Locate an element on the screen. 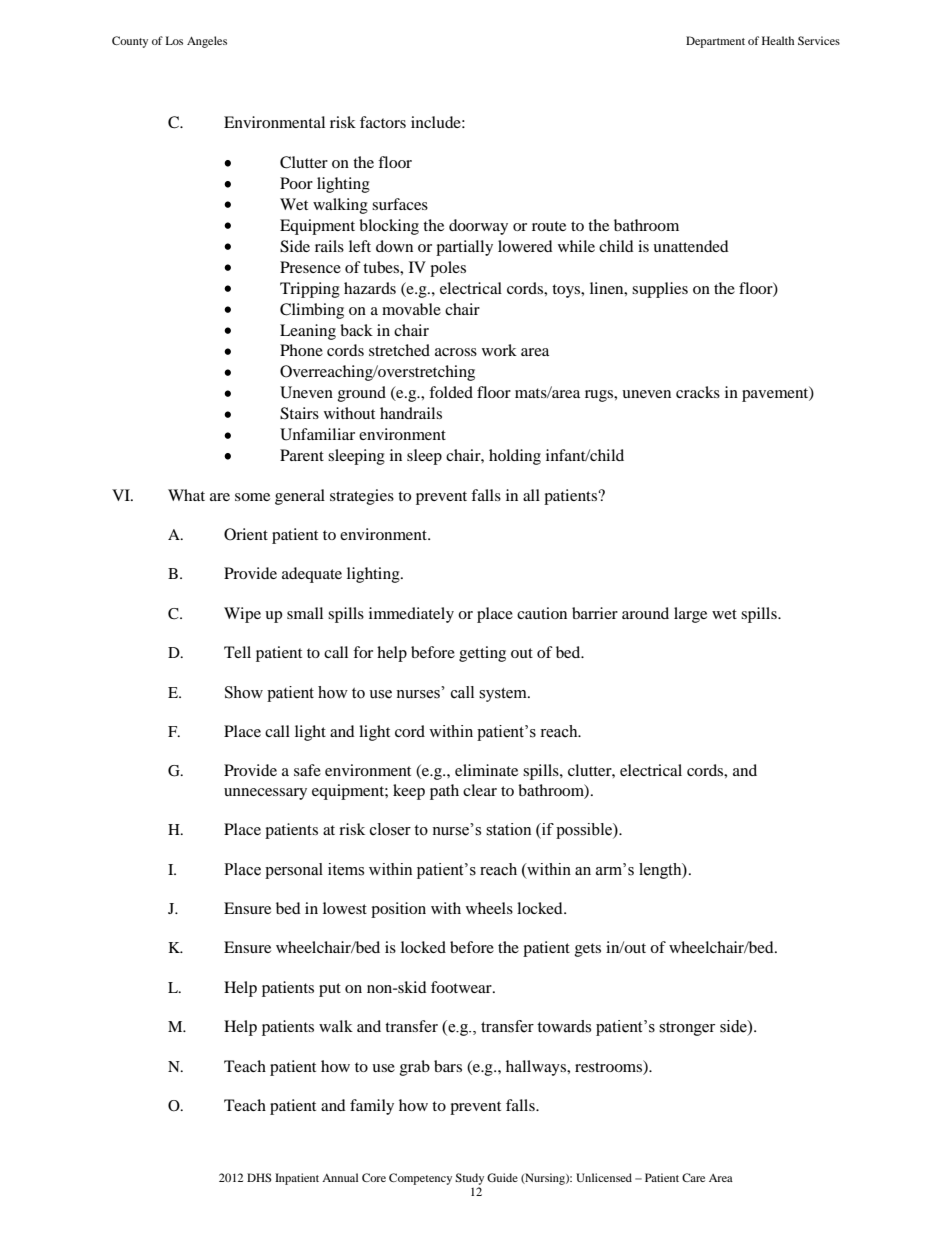 This screenshot has height=1233, width=952. holding is located at coordinates (515, 457).
